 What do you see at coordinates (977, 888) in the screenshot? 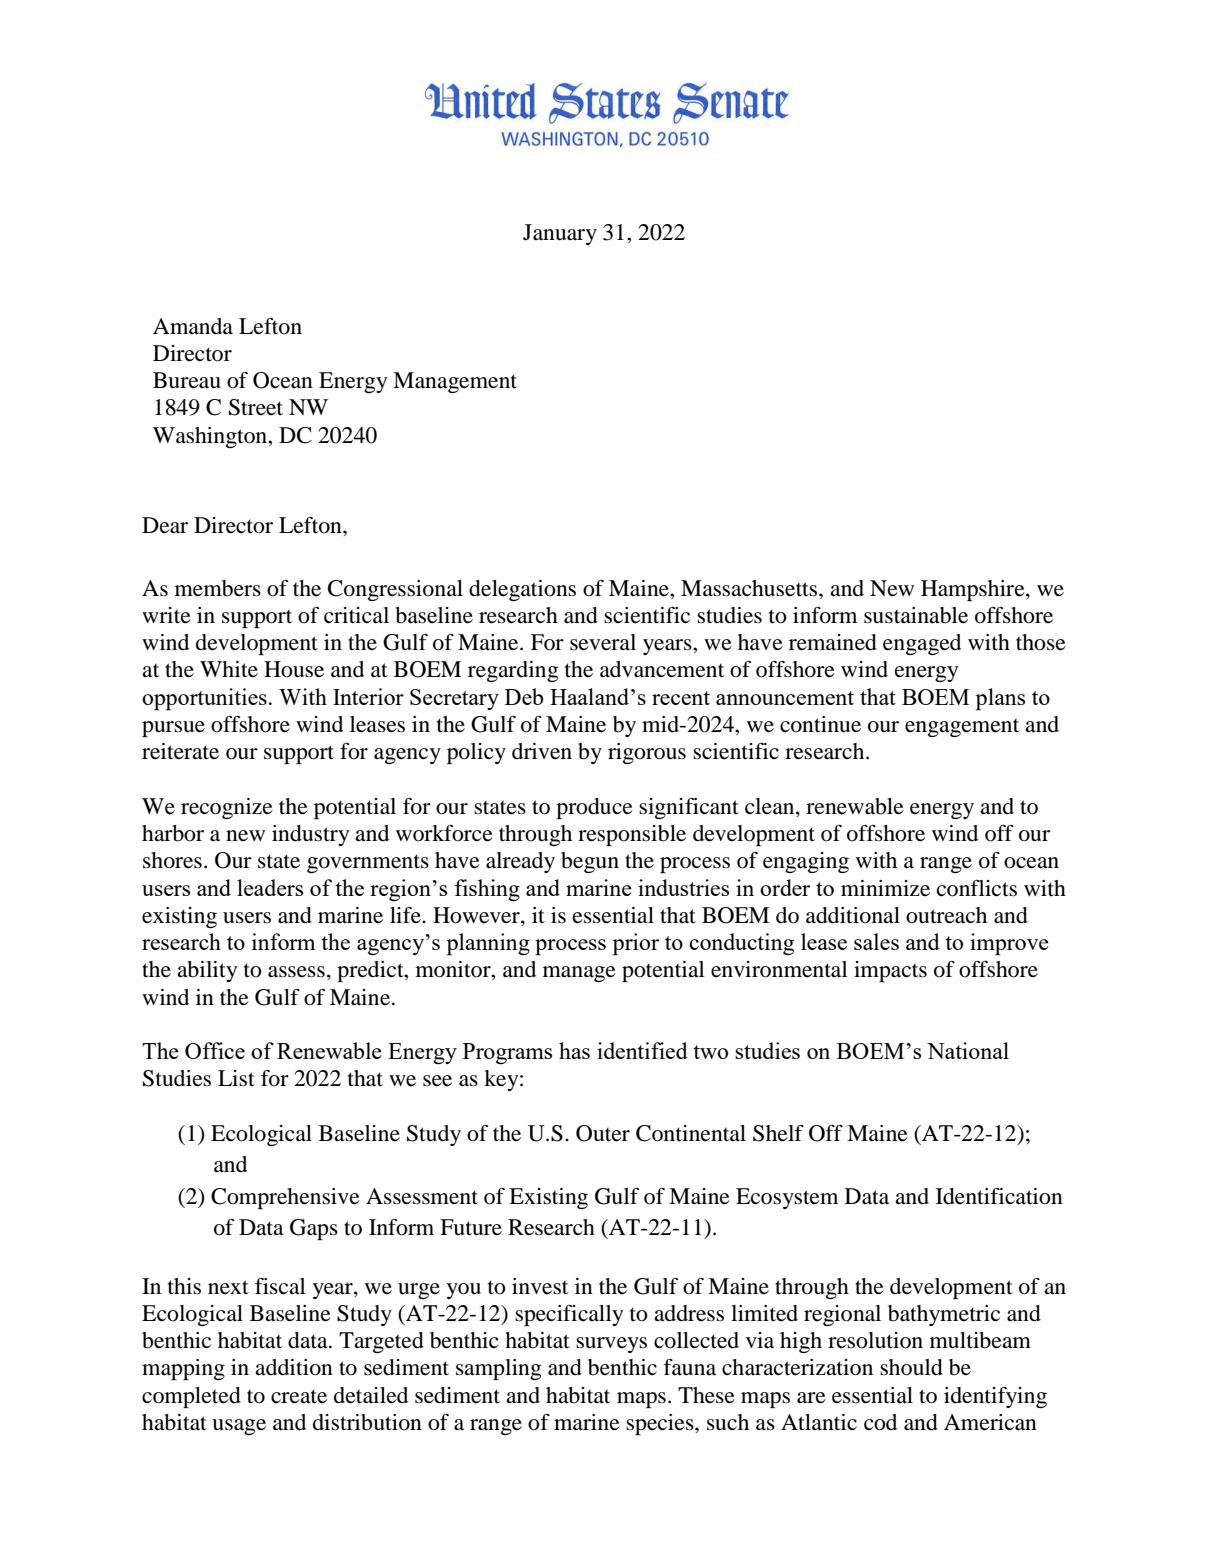
I see `conflicts` at bounding box center [977, 888].
